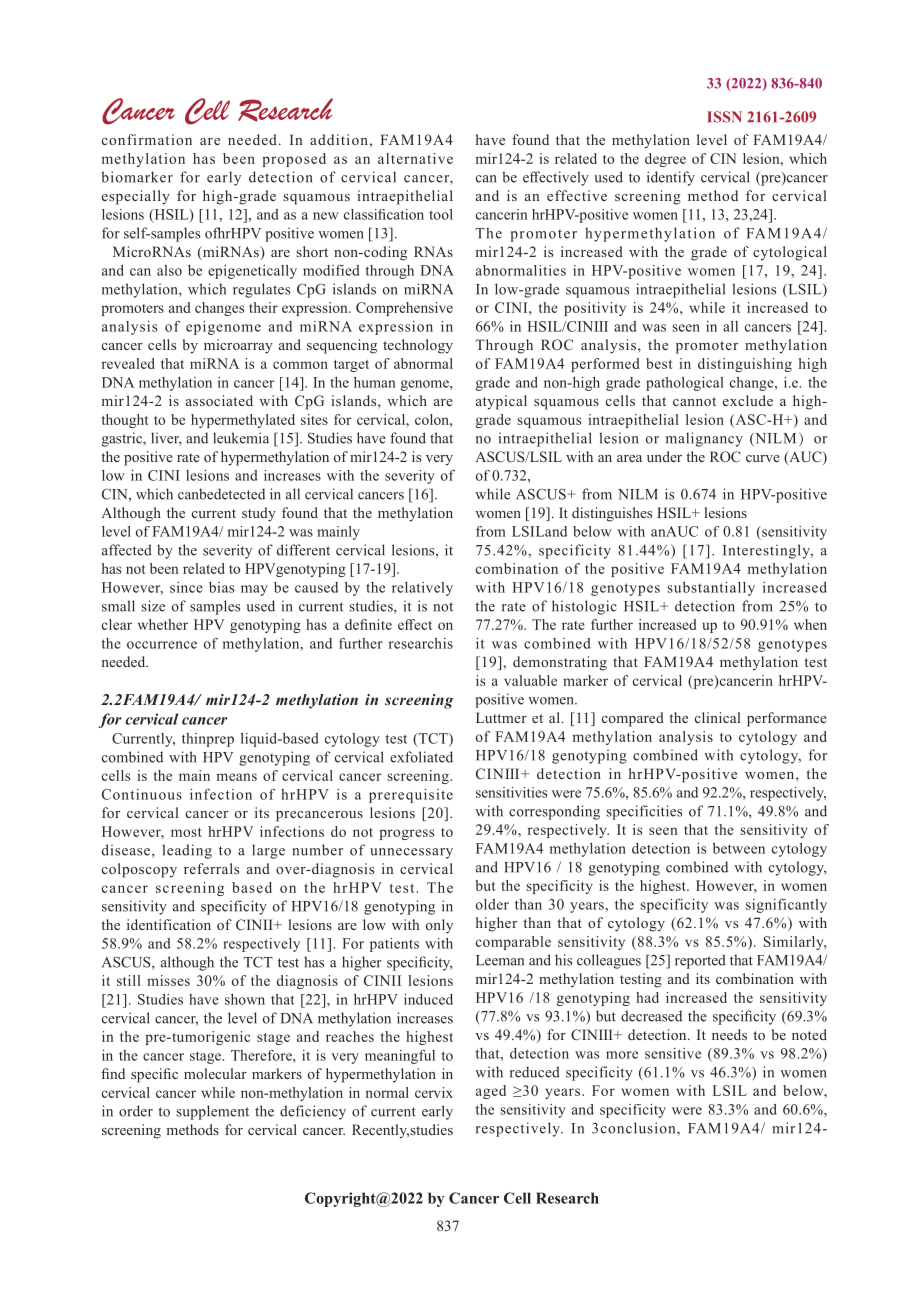 Image resolution: width=924 pixels, height=1308 pixels. What do you see at coordinates (434, 1092) in the page?
I see `cervix` at bounding box center [434, 1092].
